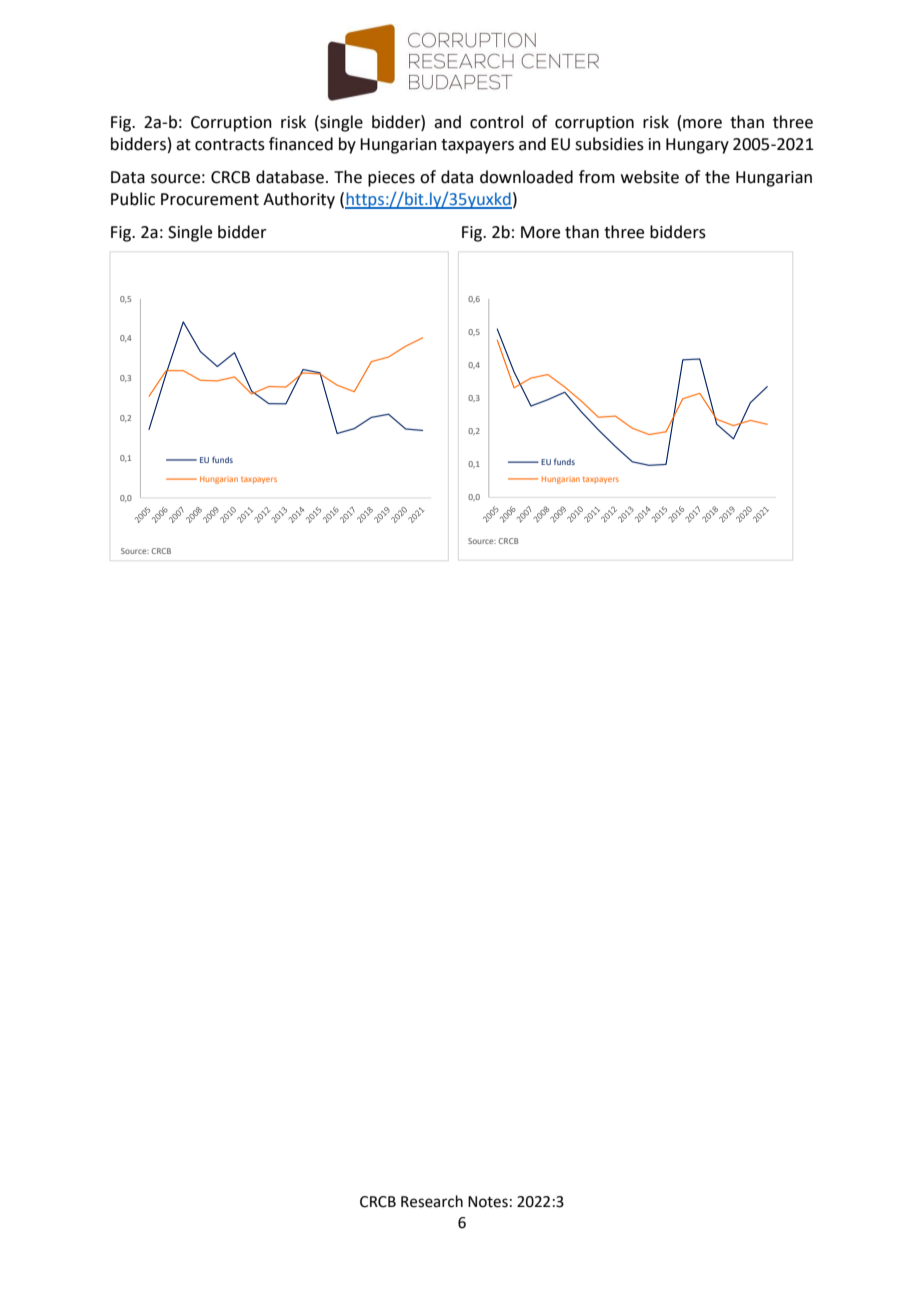 The image size is (924, 1308). I want to click on financed, so click(301, 144).
